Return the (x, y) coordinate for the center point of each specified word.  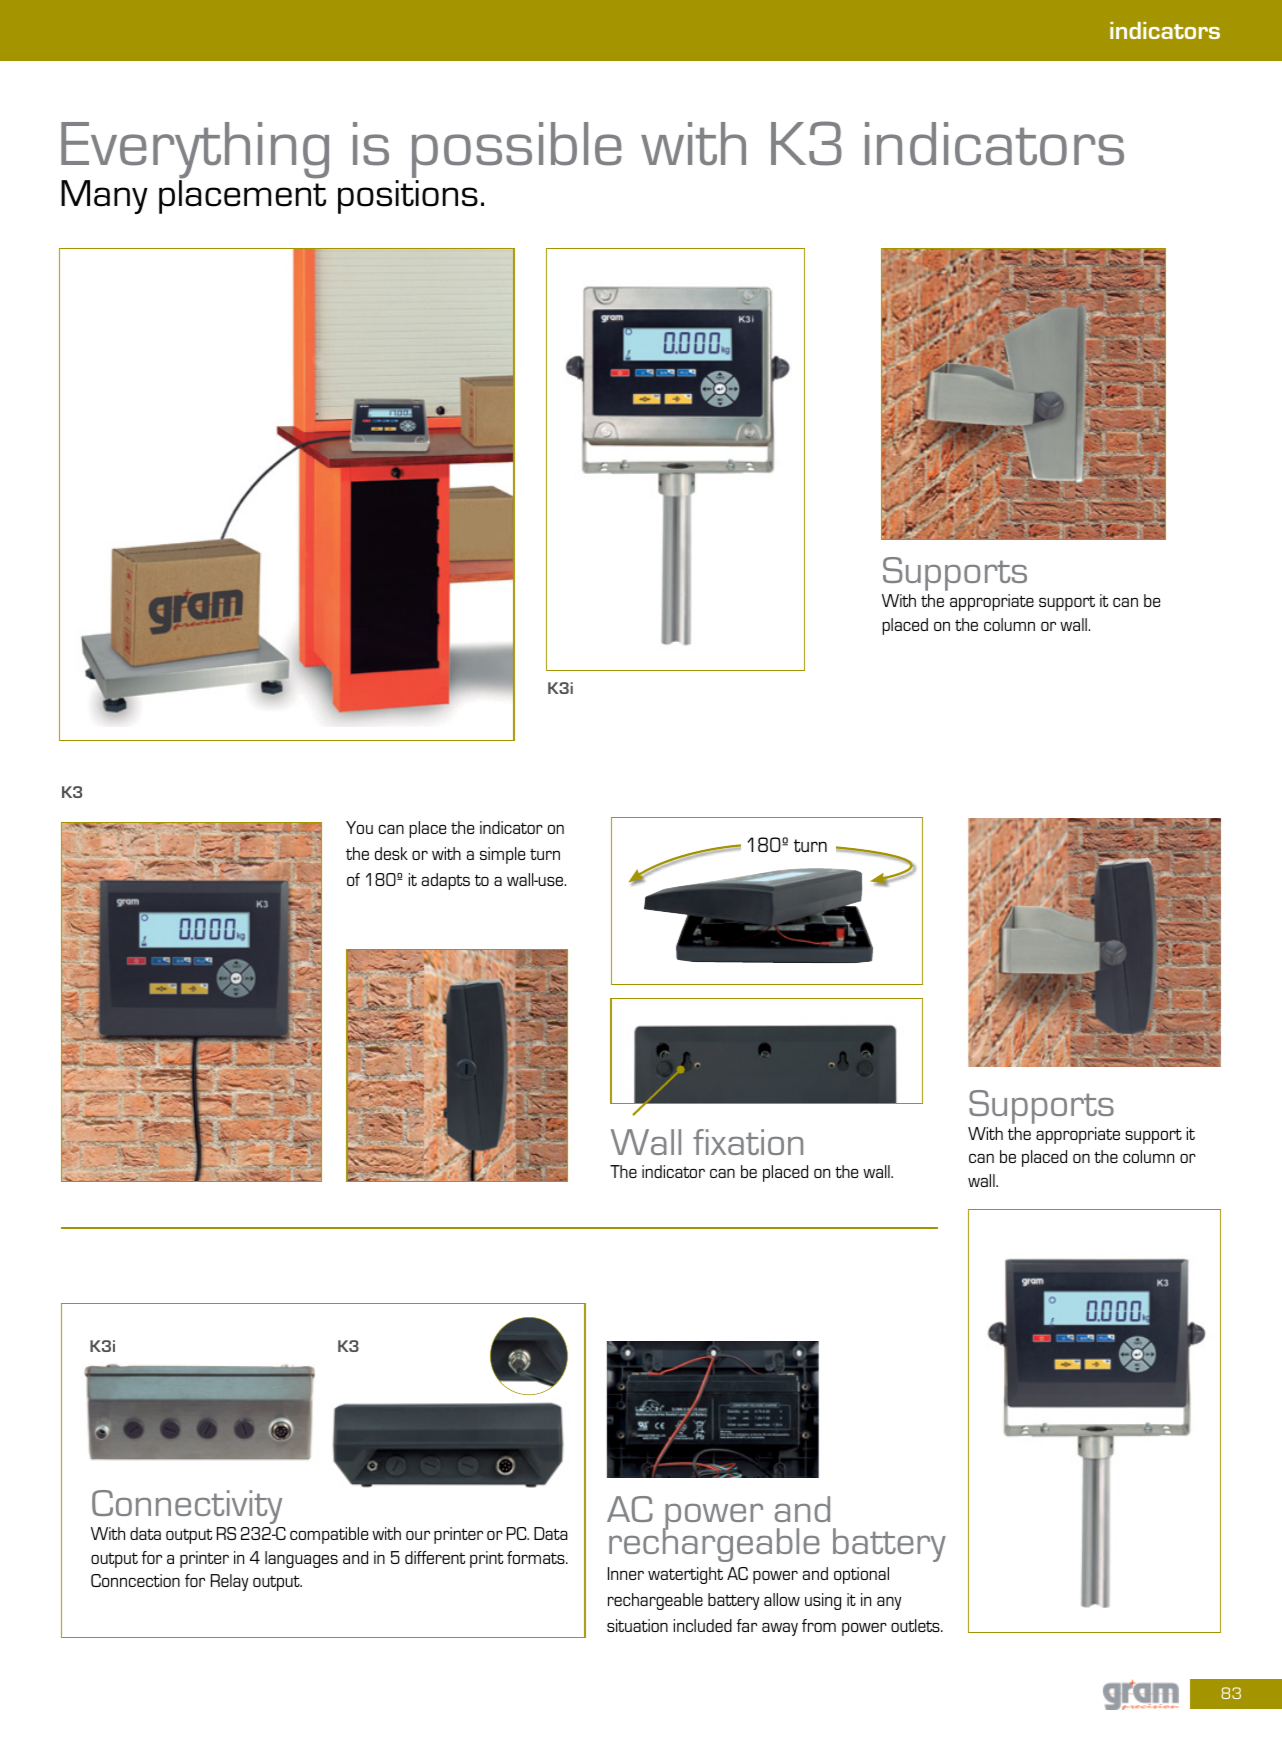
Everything (195, 151)
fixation (748, 1142)
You (359, 827)
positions (408, 197)
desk (391, 853)
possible (517, 150)
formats (537, 1557)
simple (502, 855)
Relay (230, 1582)
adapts (445, 881)
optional (861, 1575)
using (823, 1601)
